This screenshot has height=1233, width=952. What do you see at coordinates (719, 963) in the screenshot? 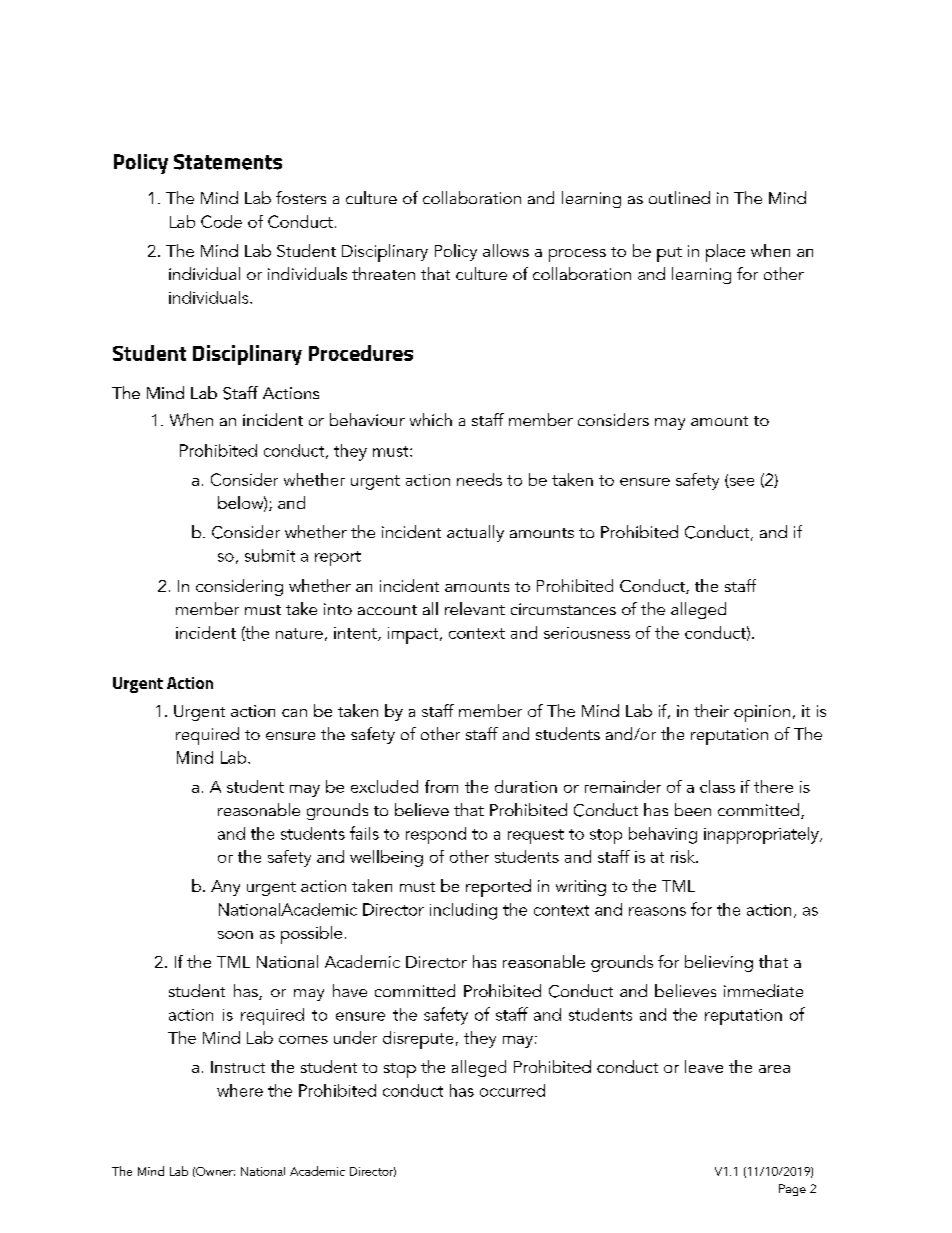
I see `believing` at bounding box center [719, 963].
